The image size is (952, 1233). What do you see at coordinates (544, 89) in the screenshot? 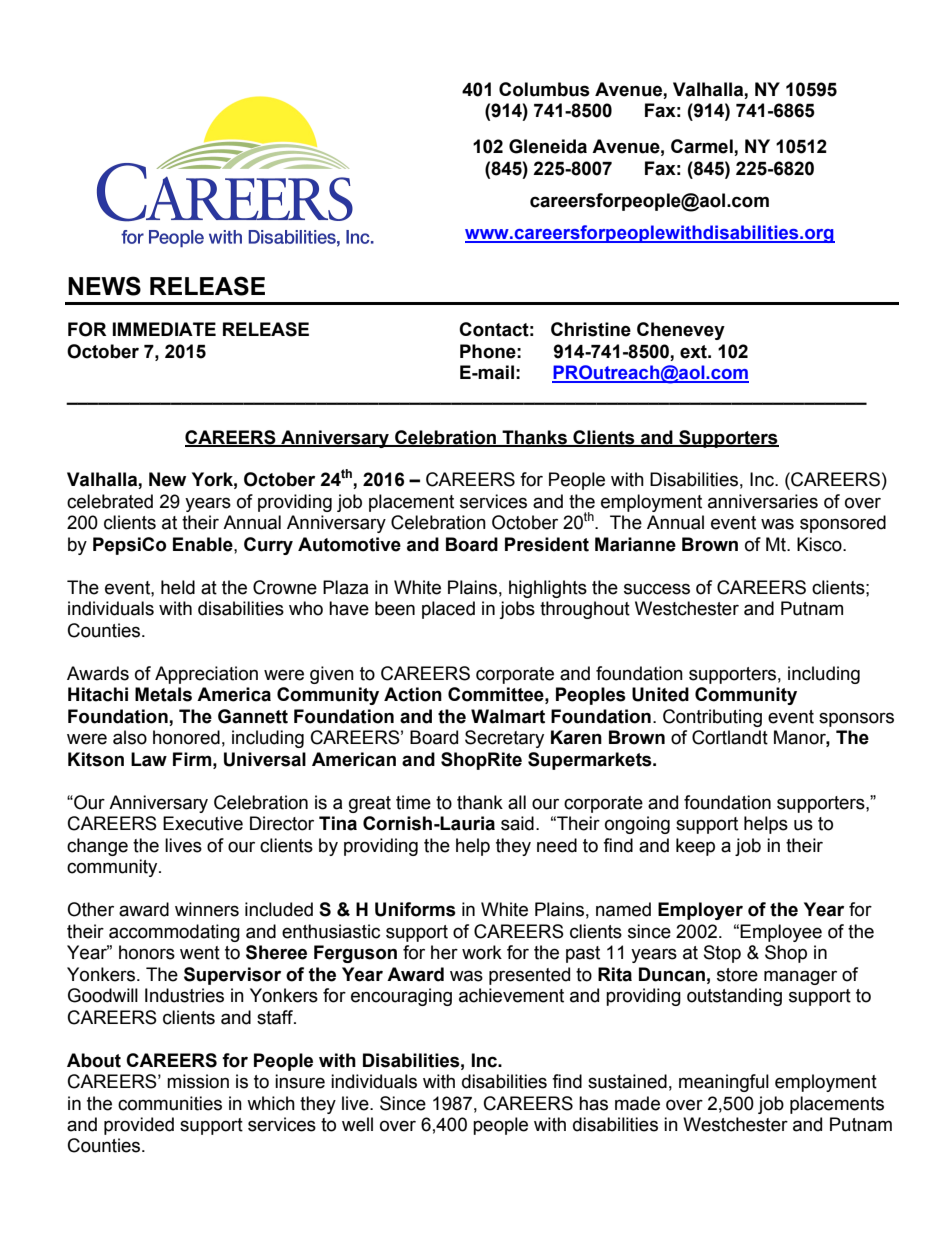
I see `Columbus` at bounding box center [544, 89].
